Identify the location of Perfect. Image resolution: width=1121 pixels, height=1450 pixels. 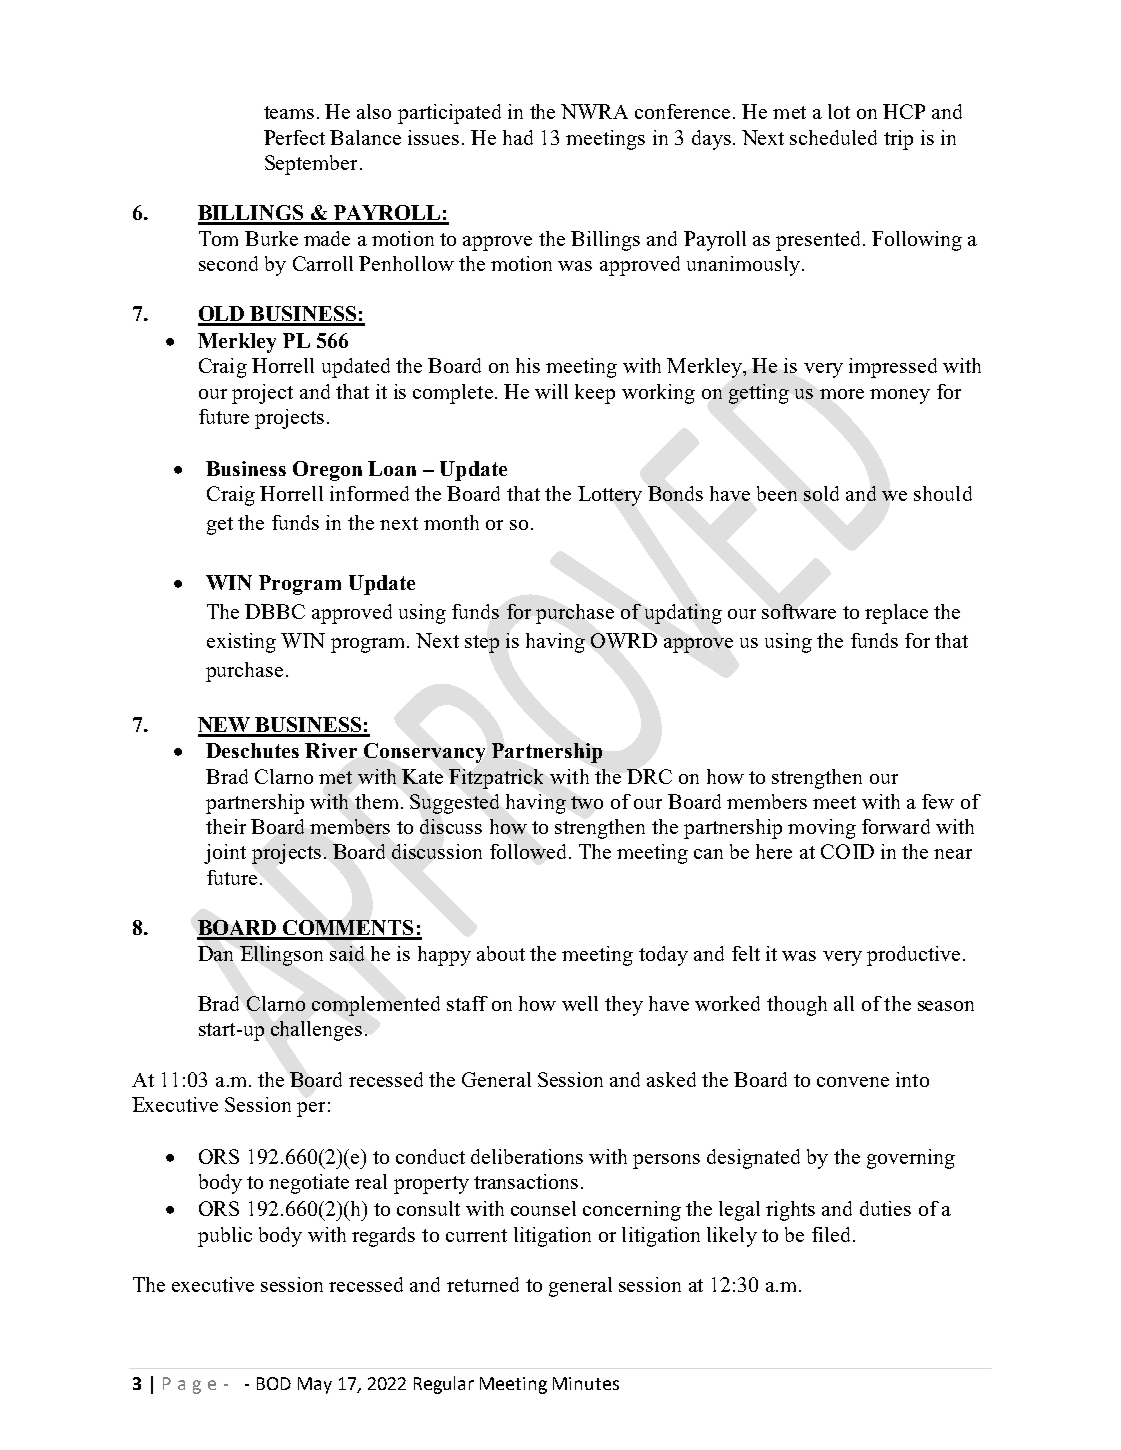
(294, 137).
